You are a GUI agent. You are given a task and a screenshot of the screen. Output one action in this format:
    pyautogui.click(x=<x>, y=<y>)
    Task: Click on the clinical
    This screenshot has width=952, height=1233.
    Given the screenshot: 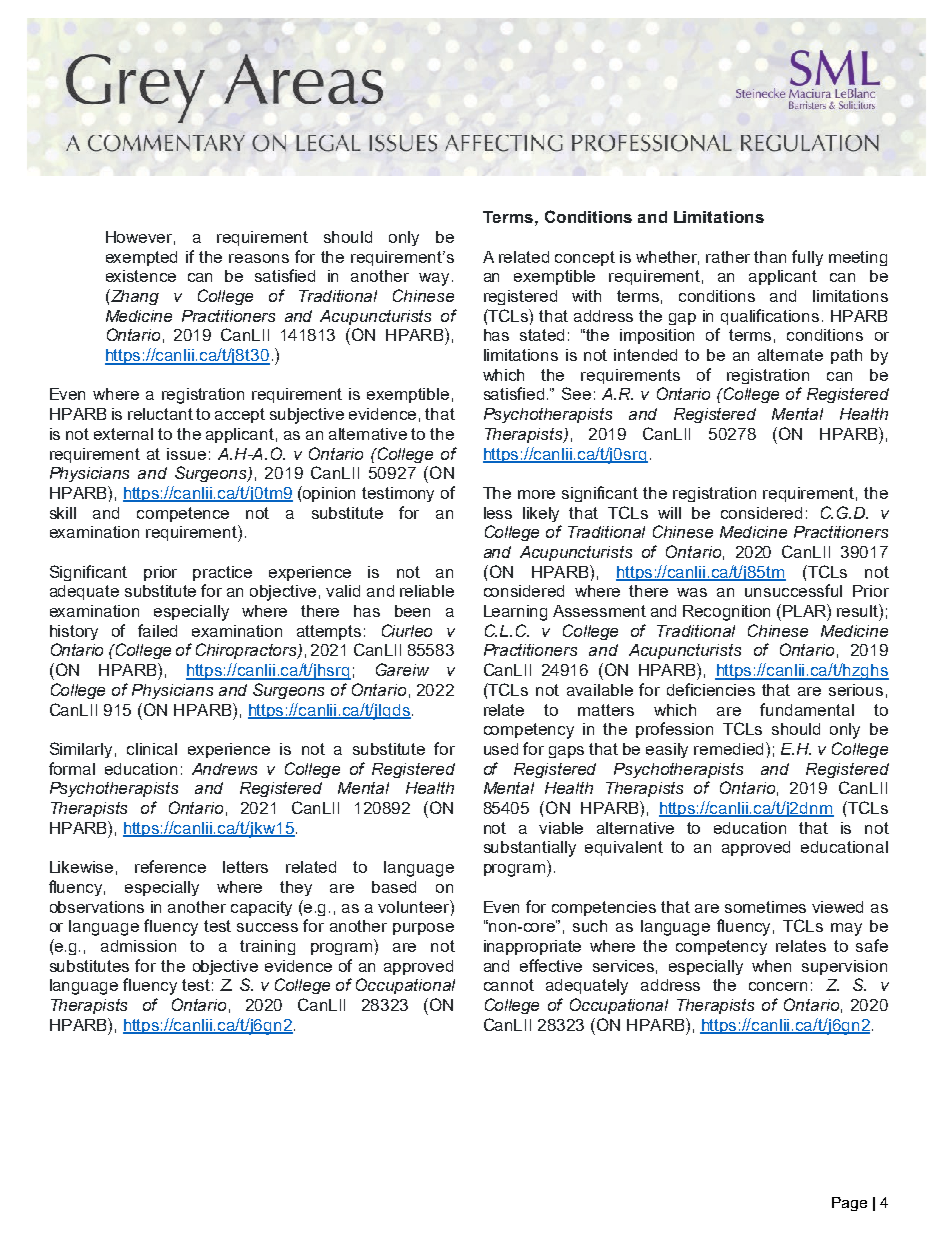 What is the action you would take?
    pyautogui.click(x=152, y=749)
